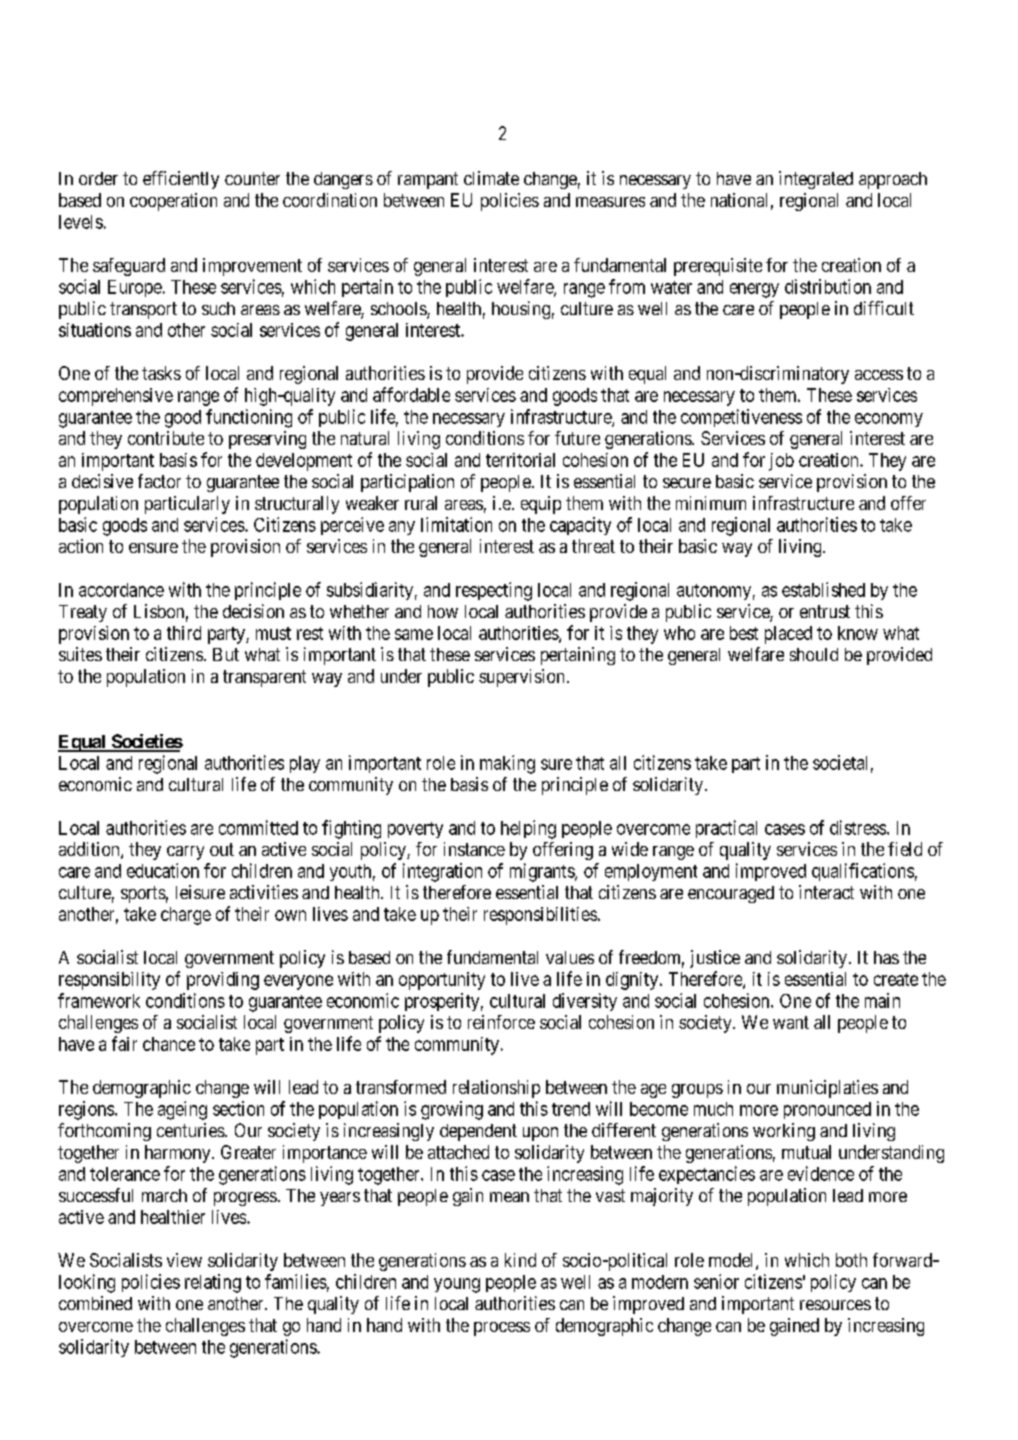 The image size is (1018, 1440). I want to click on integrated, so click(816, 180).
